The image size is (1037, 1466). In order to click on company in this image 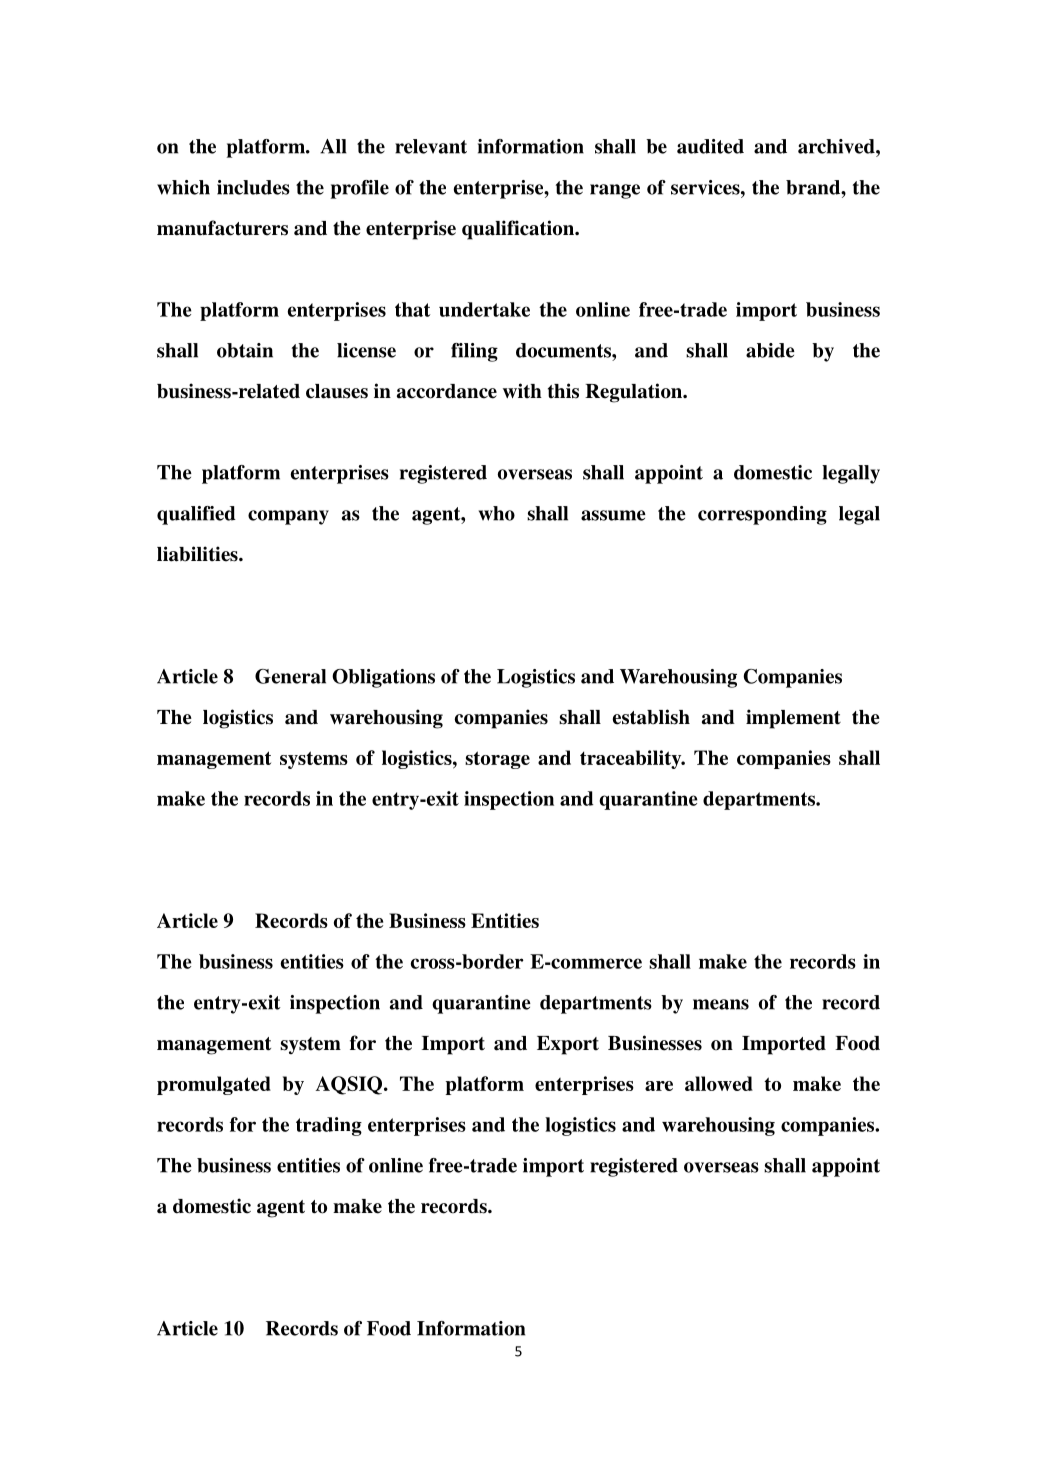, I will do `click(288, 517)`.
